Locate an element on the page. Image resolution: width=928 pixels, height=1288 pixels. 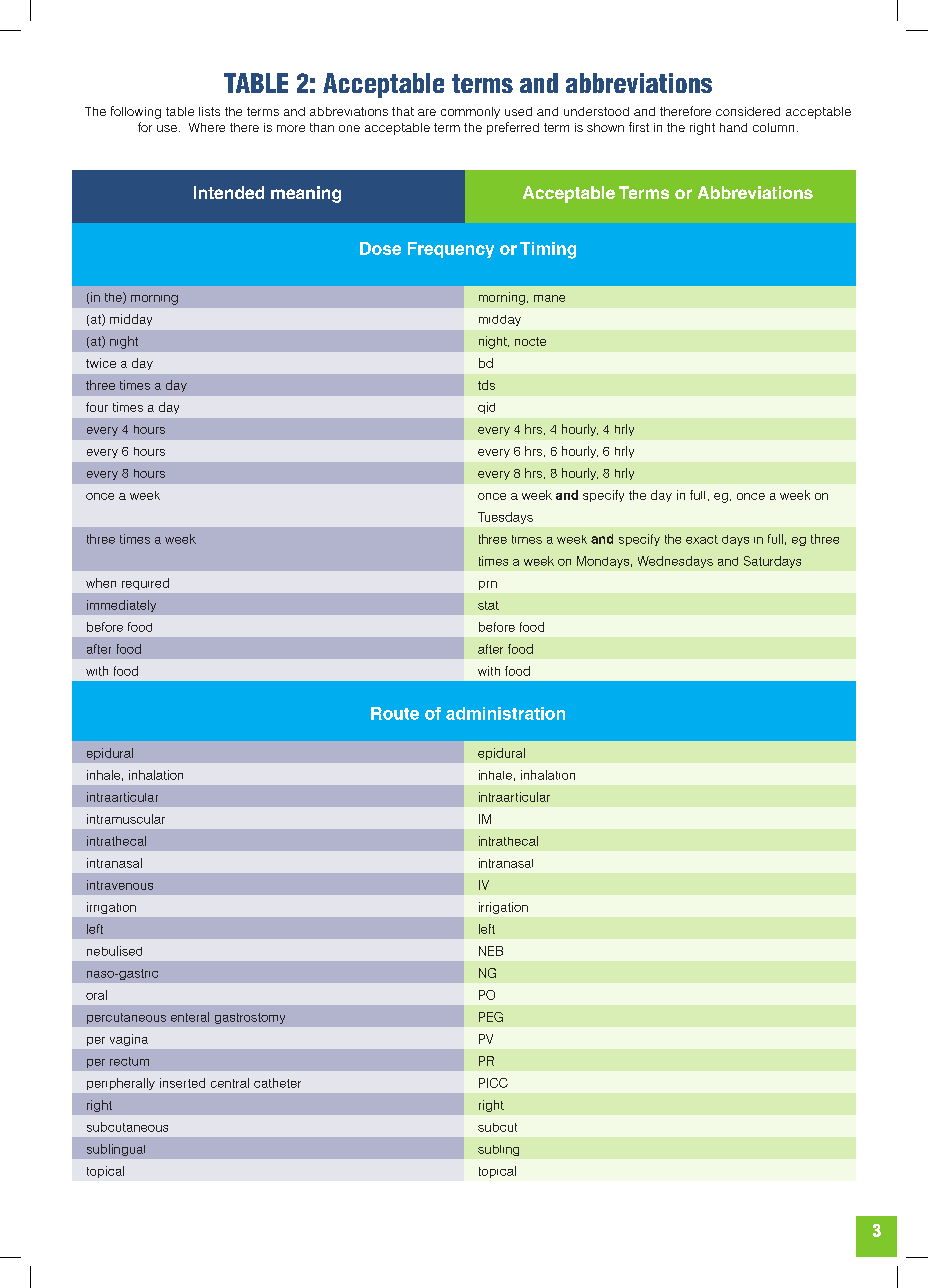
administration is located at coordinates (505, 713).
